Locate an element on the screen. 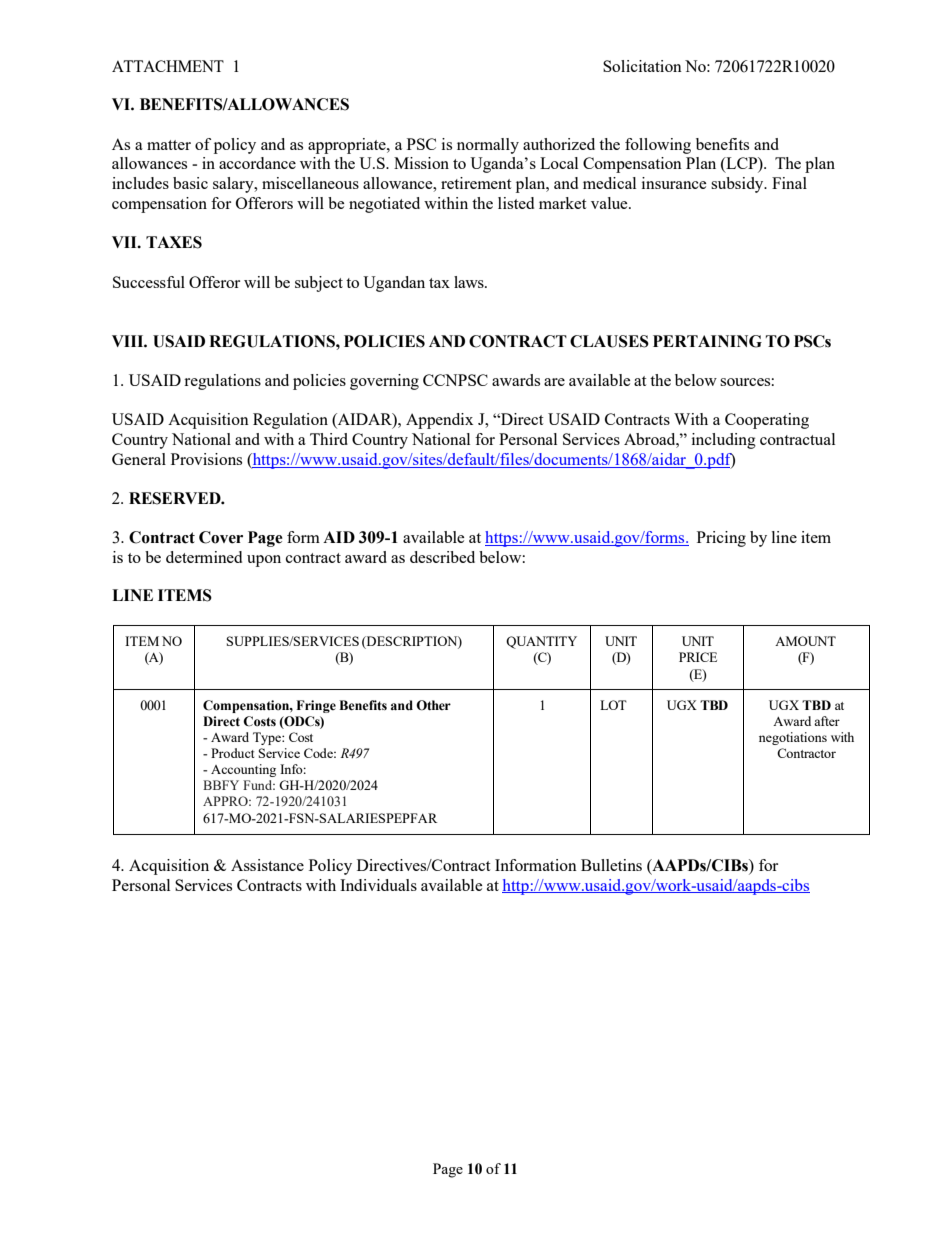  AMOUNT is located at coordinates (805, 641).
